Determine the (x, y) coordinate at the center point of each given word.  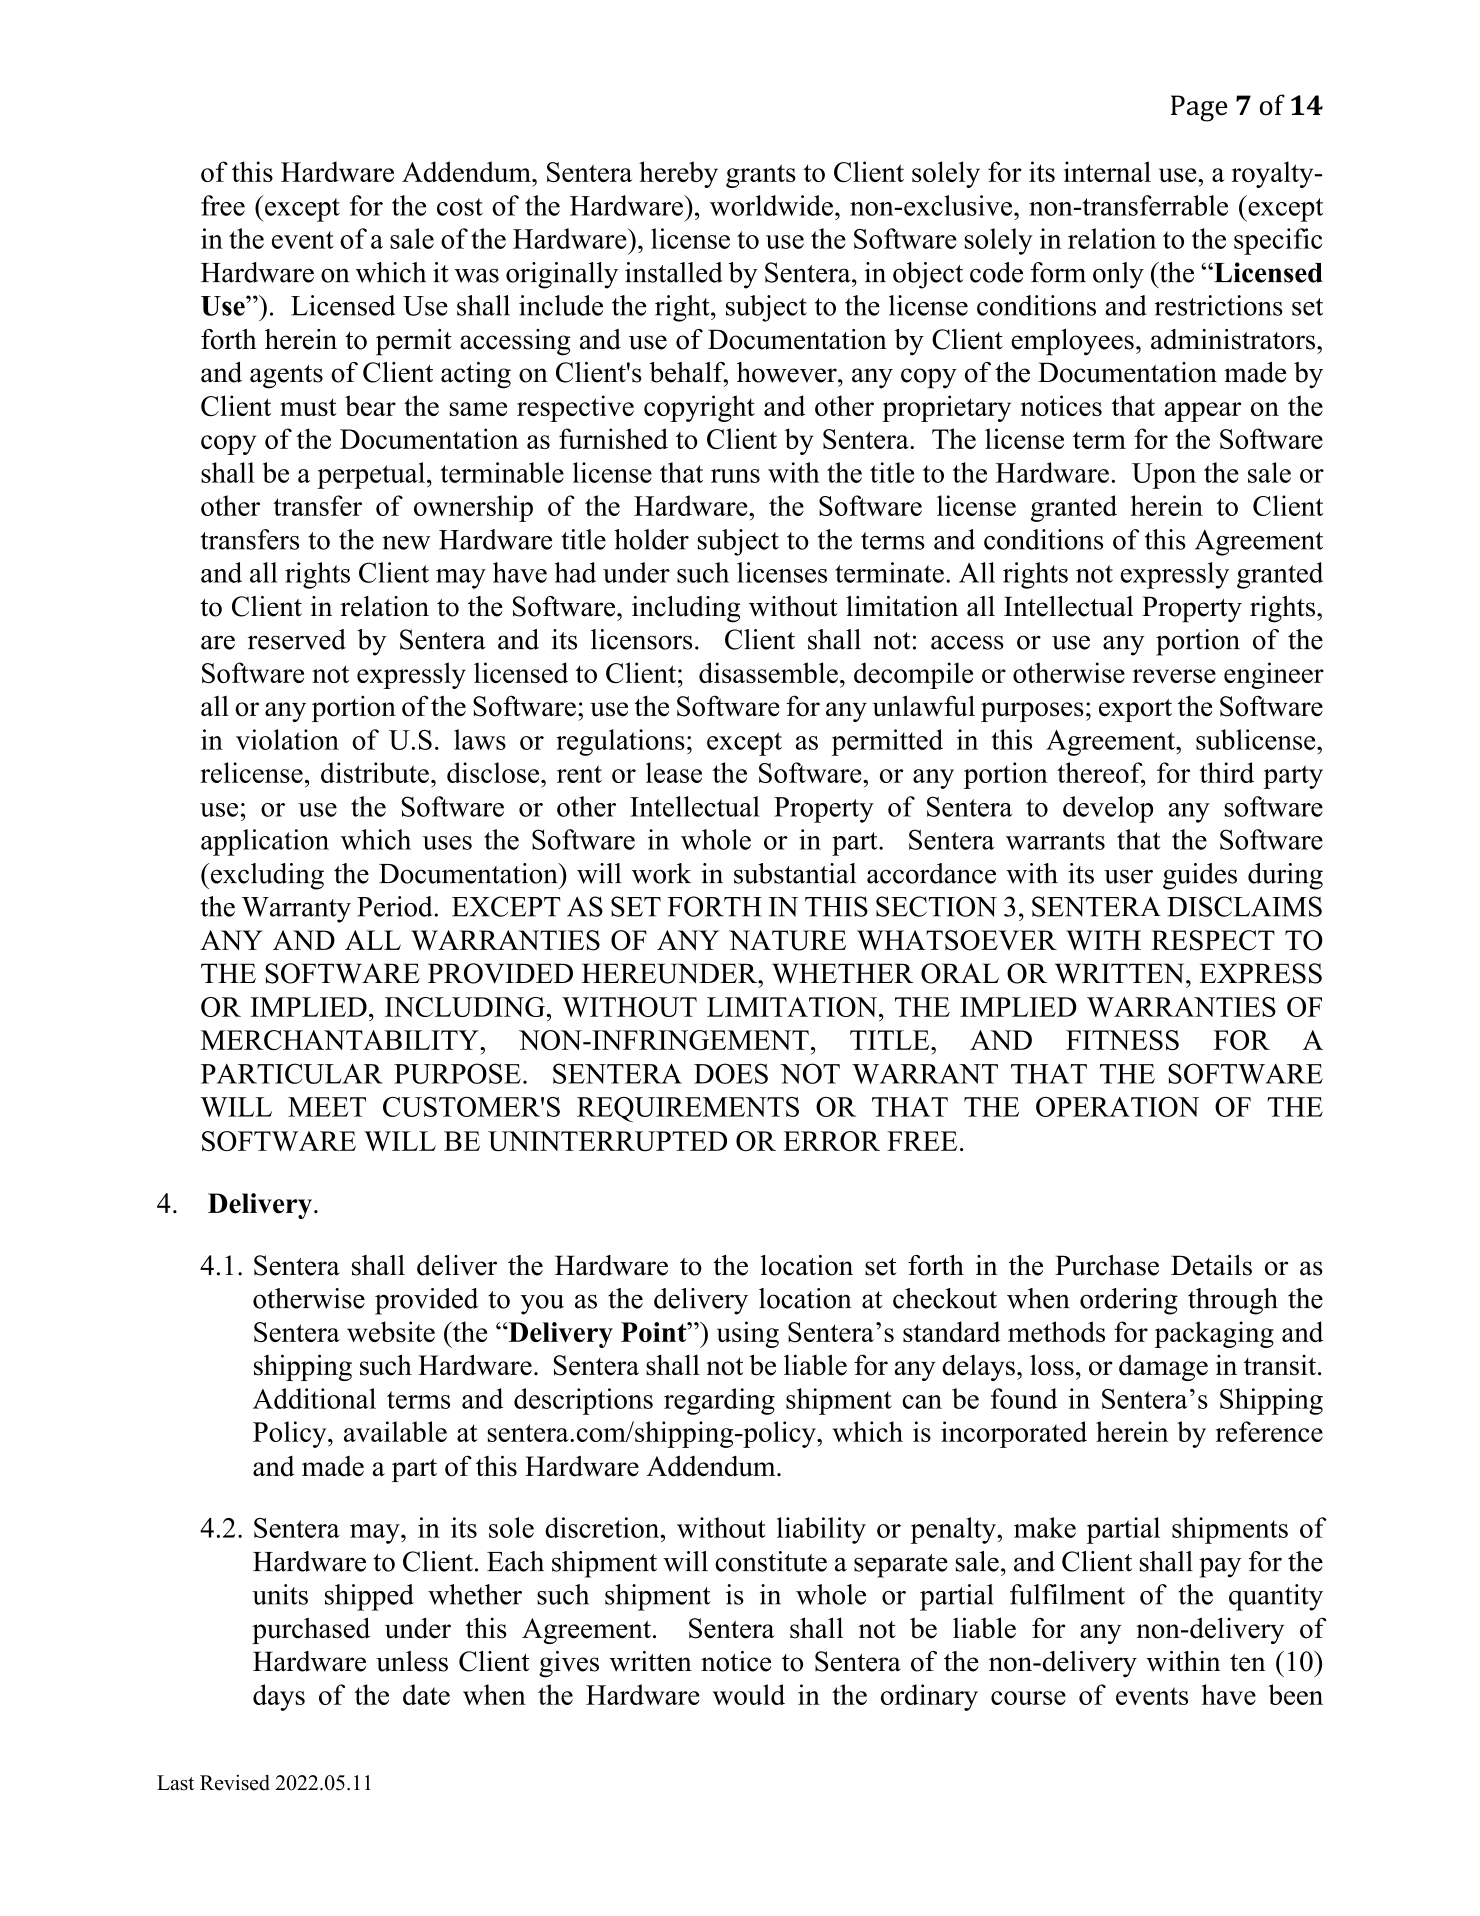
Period (396, 906)
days (279, 1697)
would (749, 1694)
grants (761, 176)
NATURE (787, 940)
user (1128, 876)
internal (1107, 171)
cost (460, 207)
